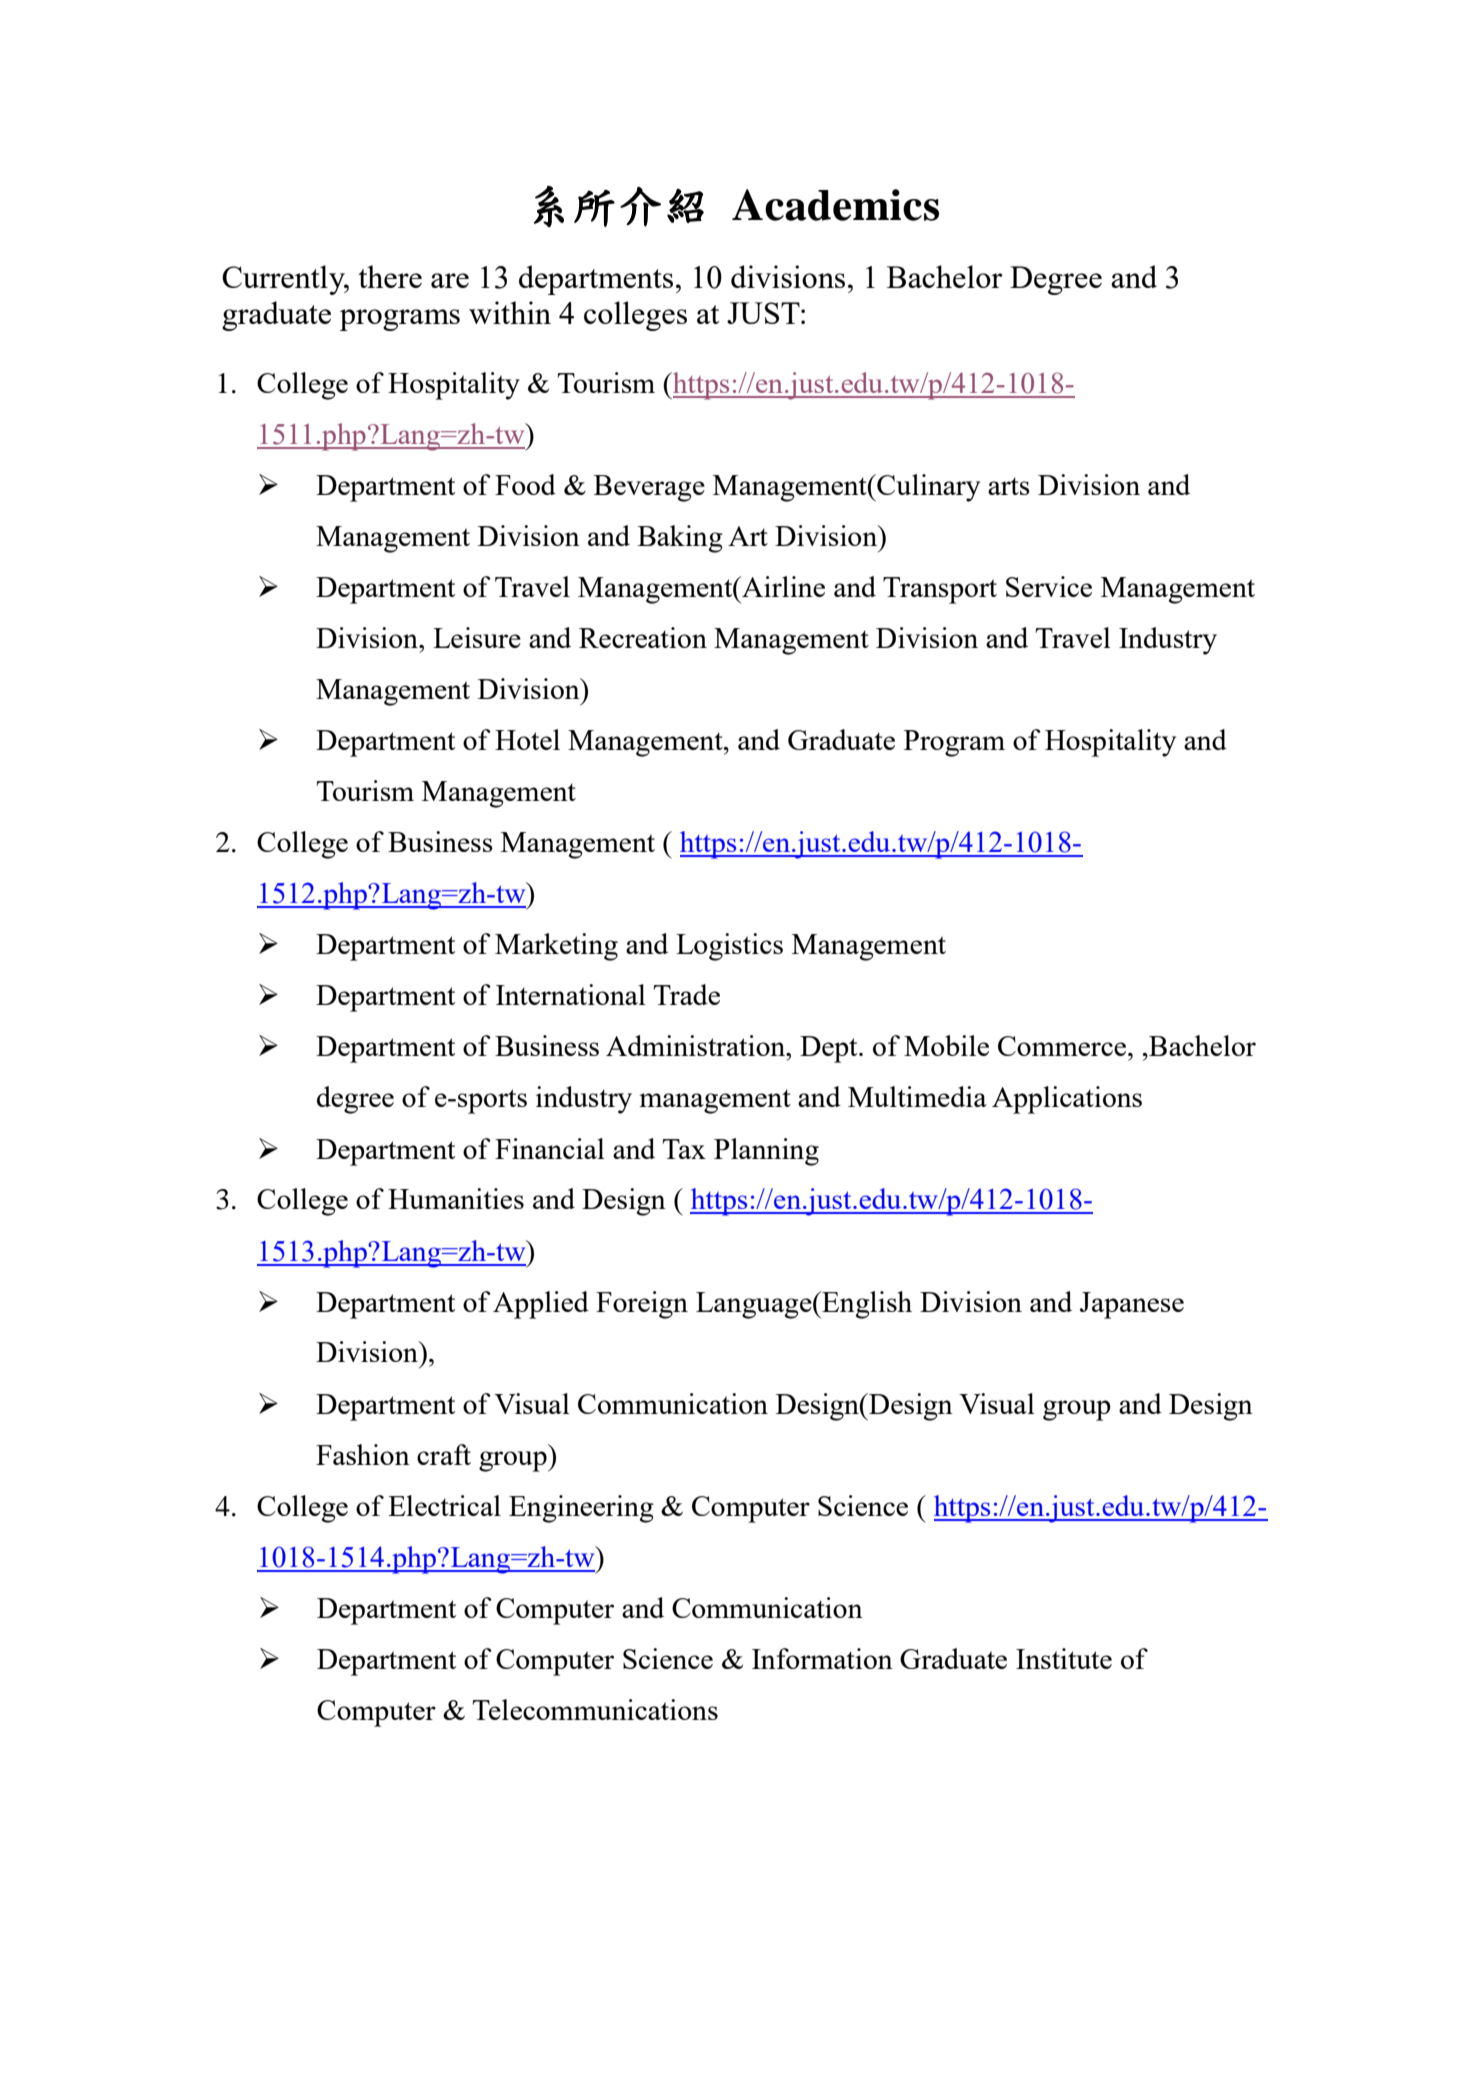 This document has height=2076, width=1468. What do you see at coordinates (642, 1305) in the document?
I see `Foreign` at bounding box center [642, 1305].
